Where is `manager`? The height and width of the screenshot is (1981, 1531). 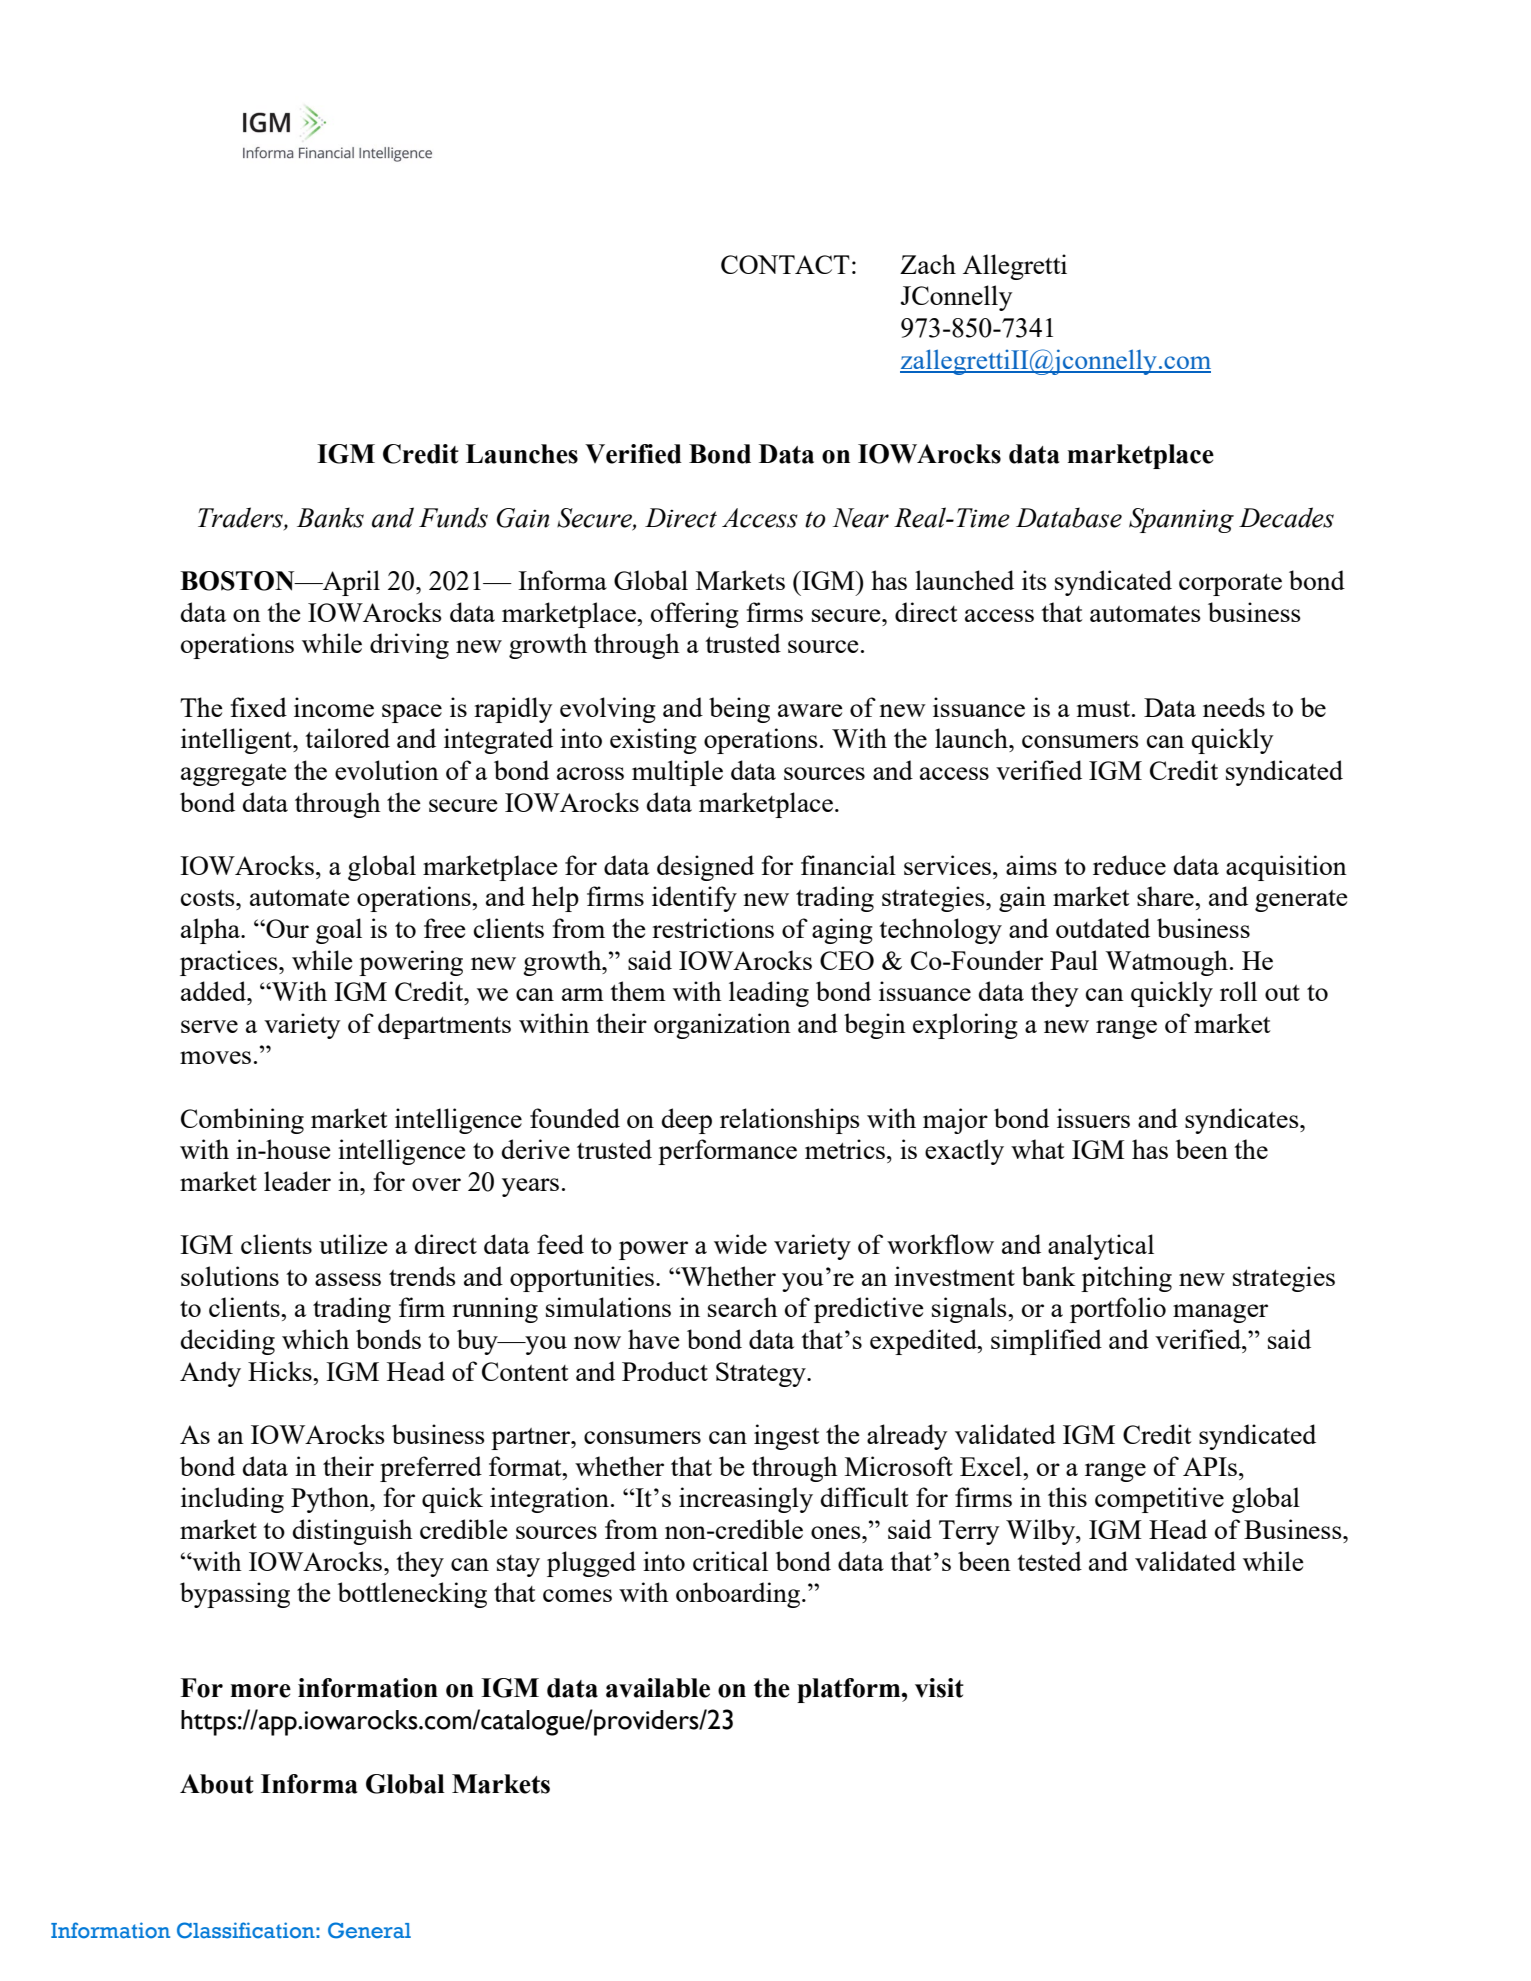 manager is located at coordinates (1220, 1313).
